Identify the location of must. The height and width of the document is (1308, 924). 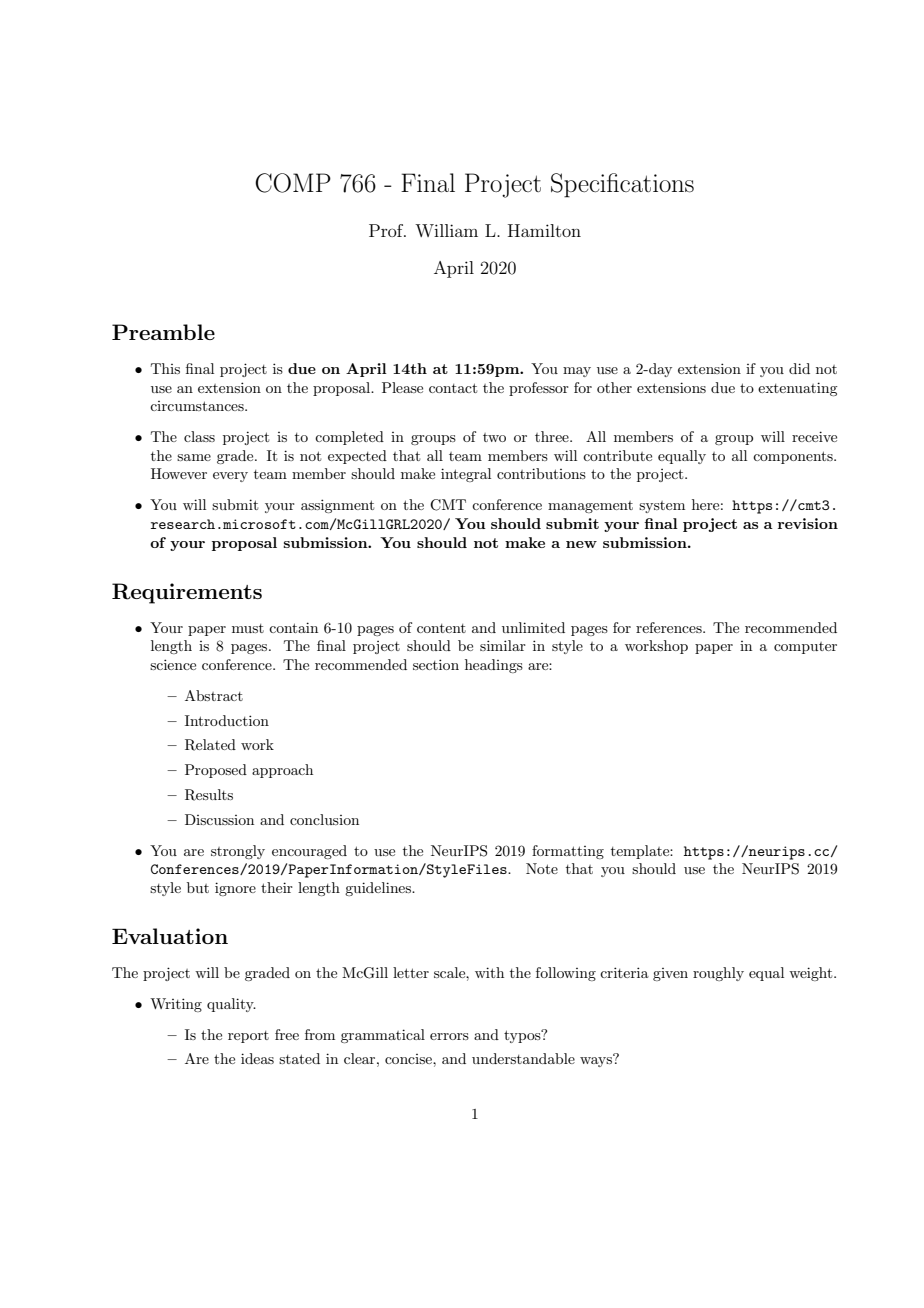
(248, 628).
